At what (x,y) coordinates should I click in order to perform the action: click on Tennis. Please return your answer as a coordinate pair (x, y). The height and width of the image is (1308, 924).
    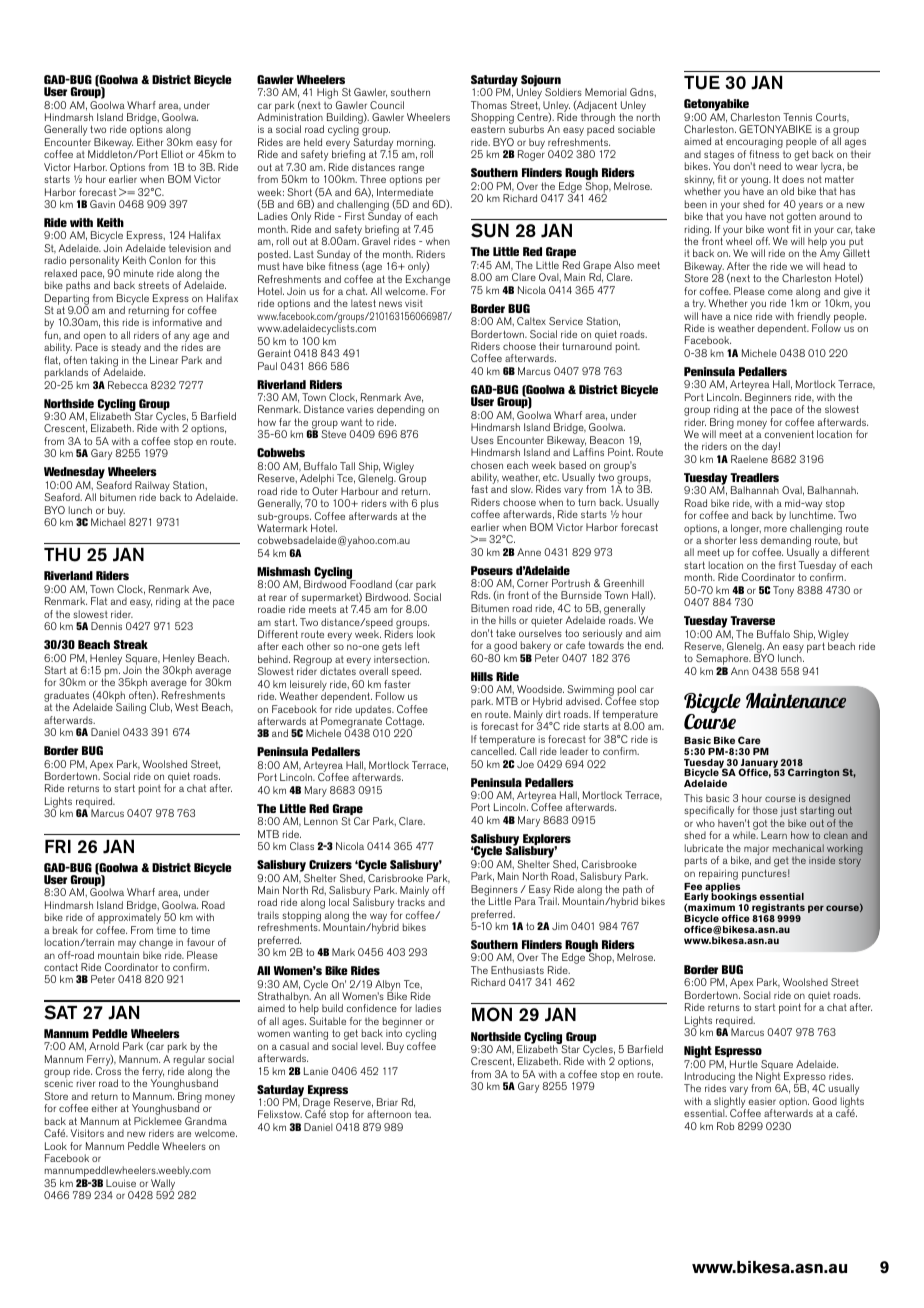
    Looking at the image, I should click on (797, 117).
